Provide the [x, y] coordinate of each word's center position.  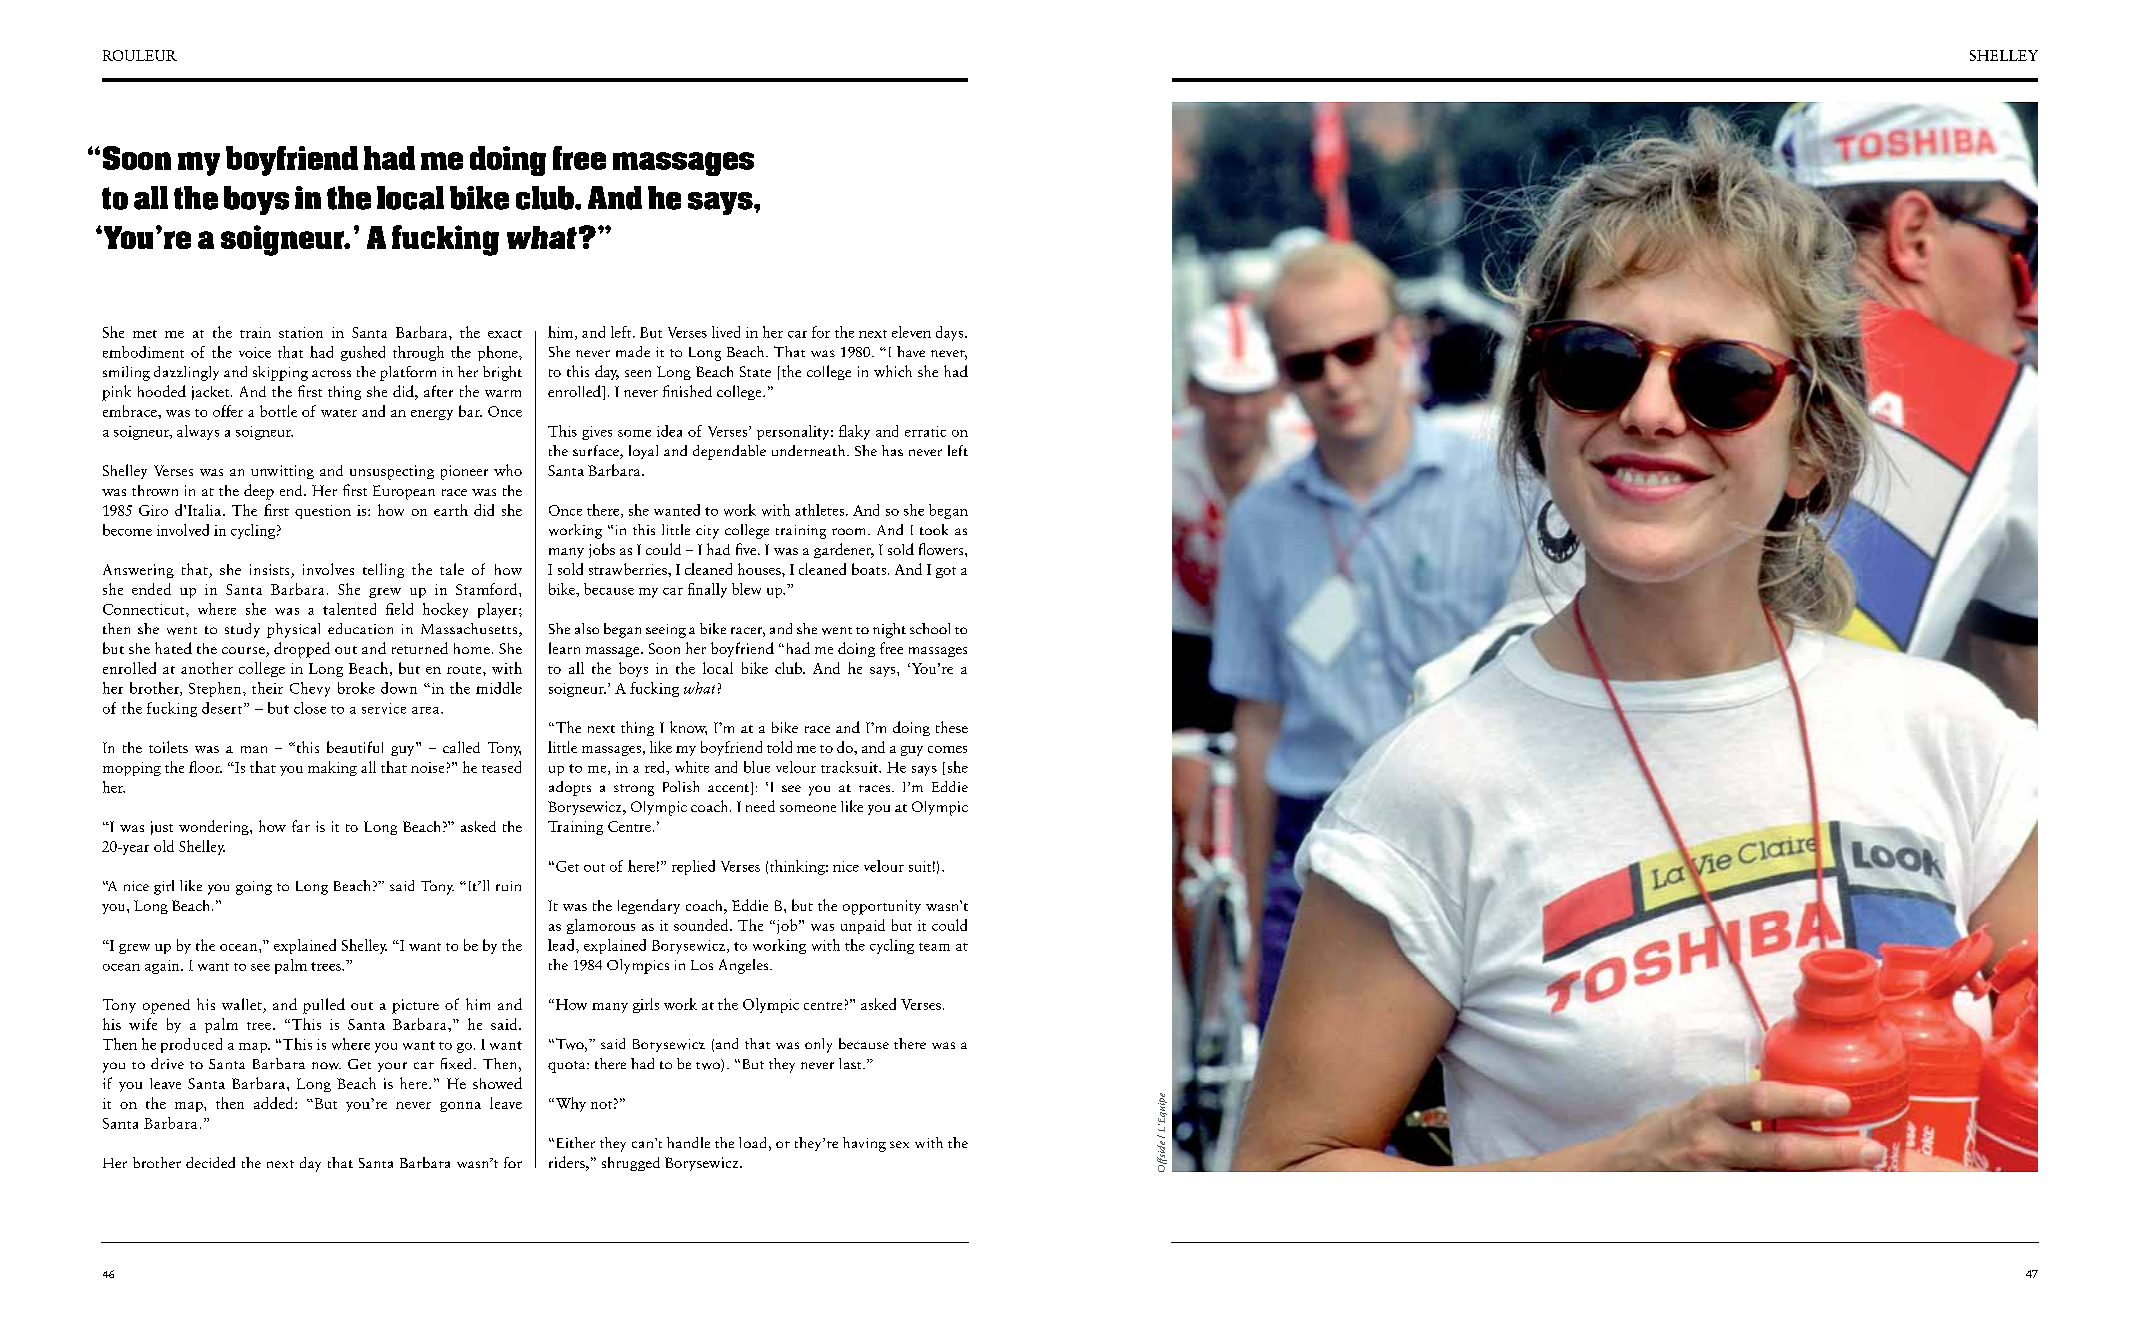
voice [255, 352]
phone [499, 353]
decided [210, 1162]
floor [205, 767]
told [779, 747]
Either [574, 1142]
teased [501, 767]
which [893, 371]
